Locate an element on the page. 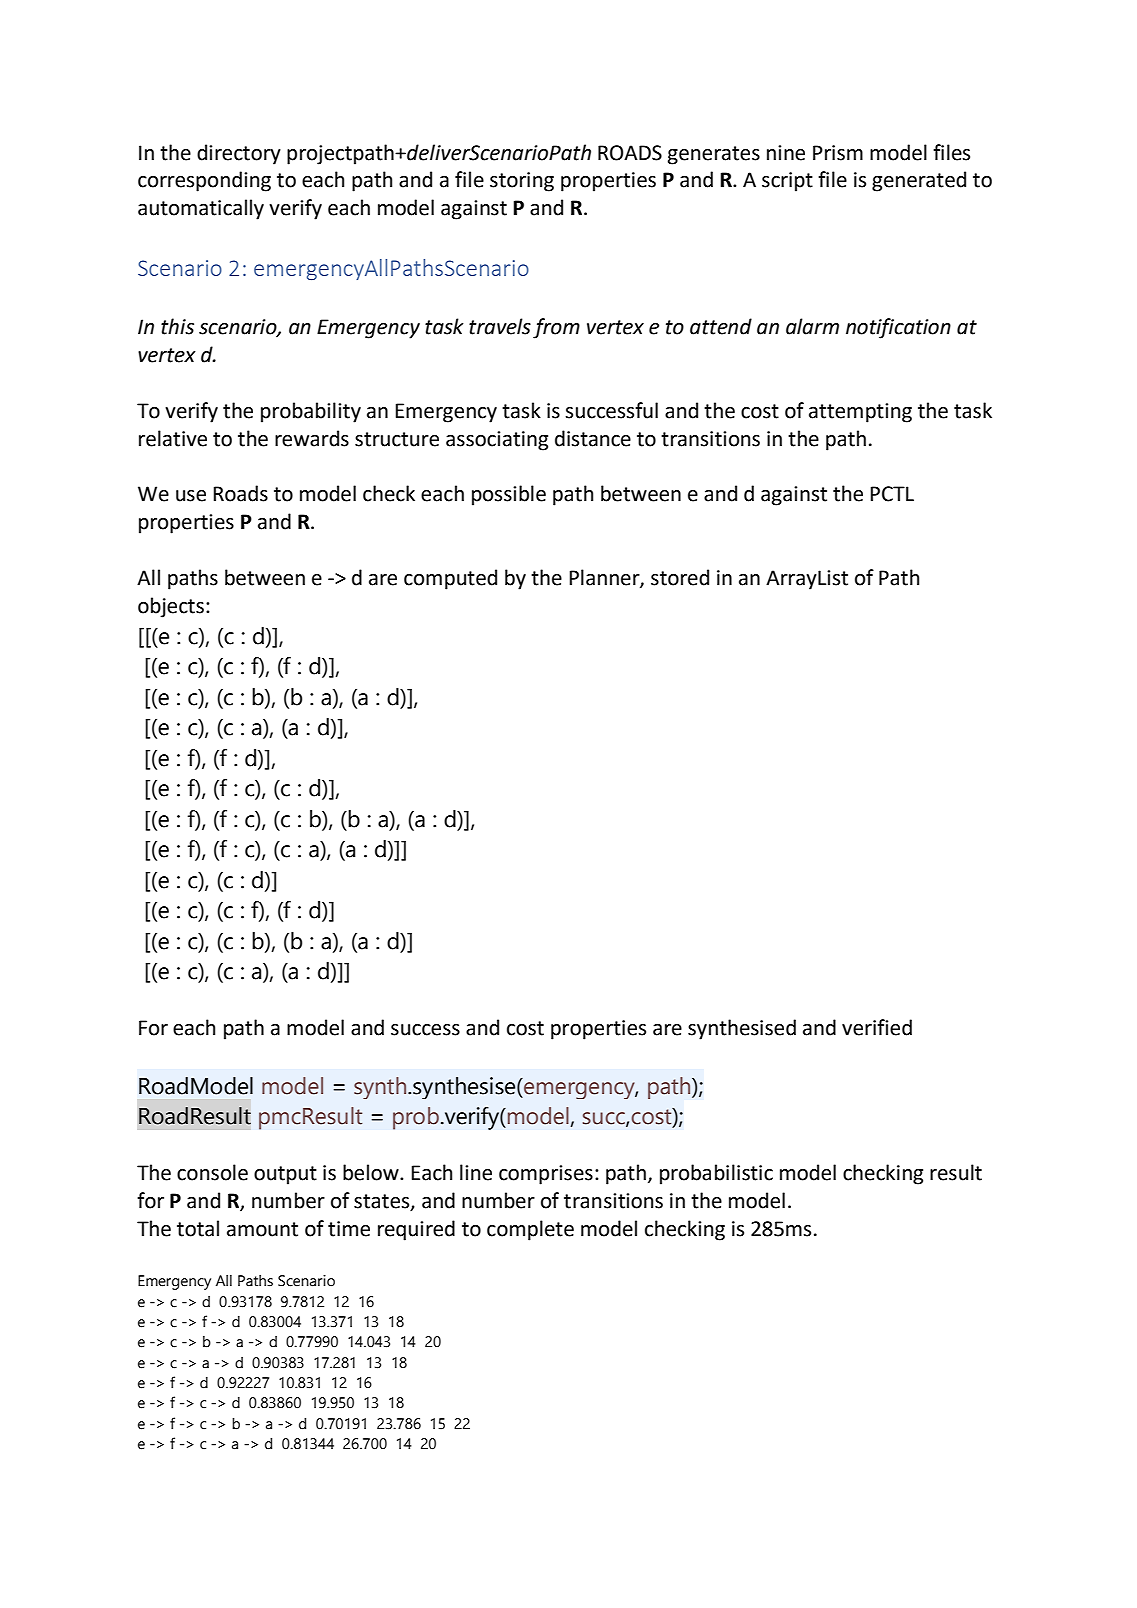 This page has width=1137, height=1608. storing is located at coordinates (522, 182).
